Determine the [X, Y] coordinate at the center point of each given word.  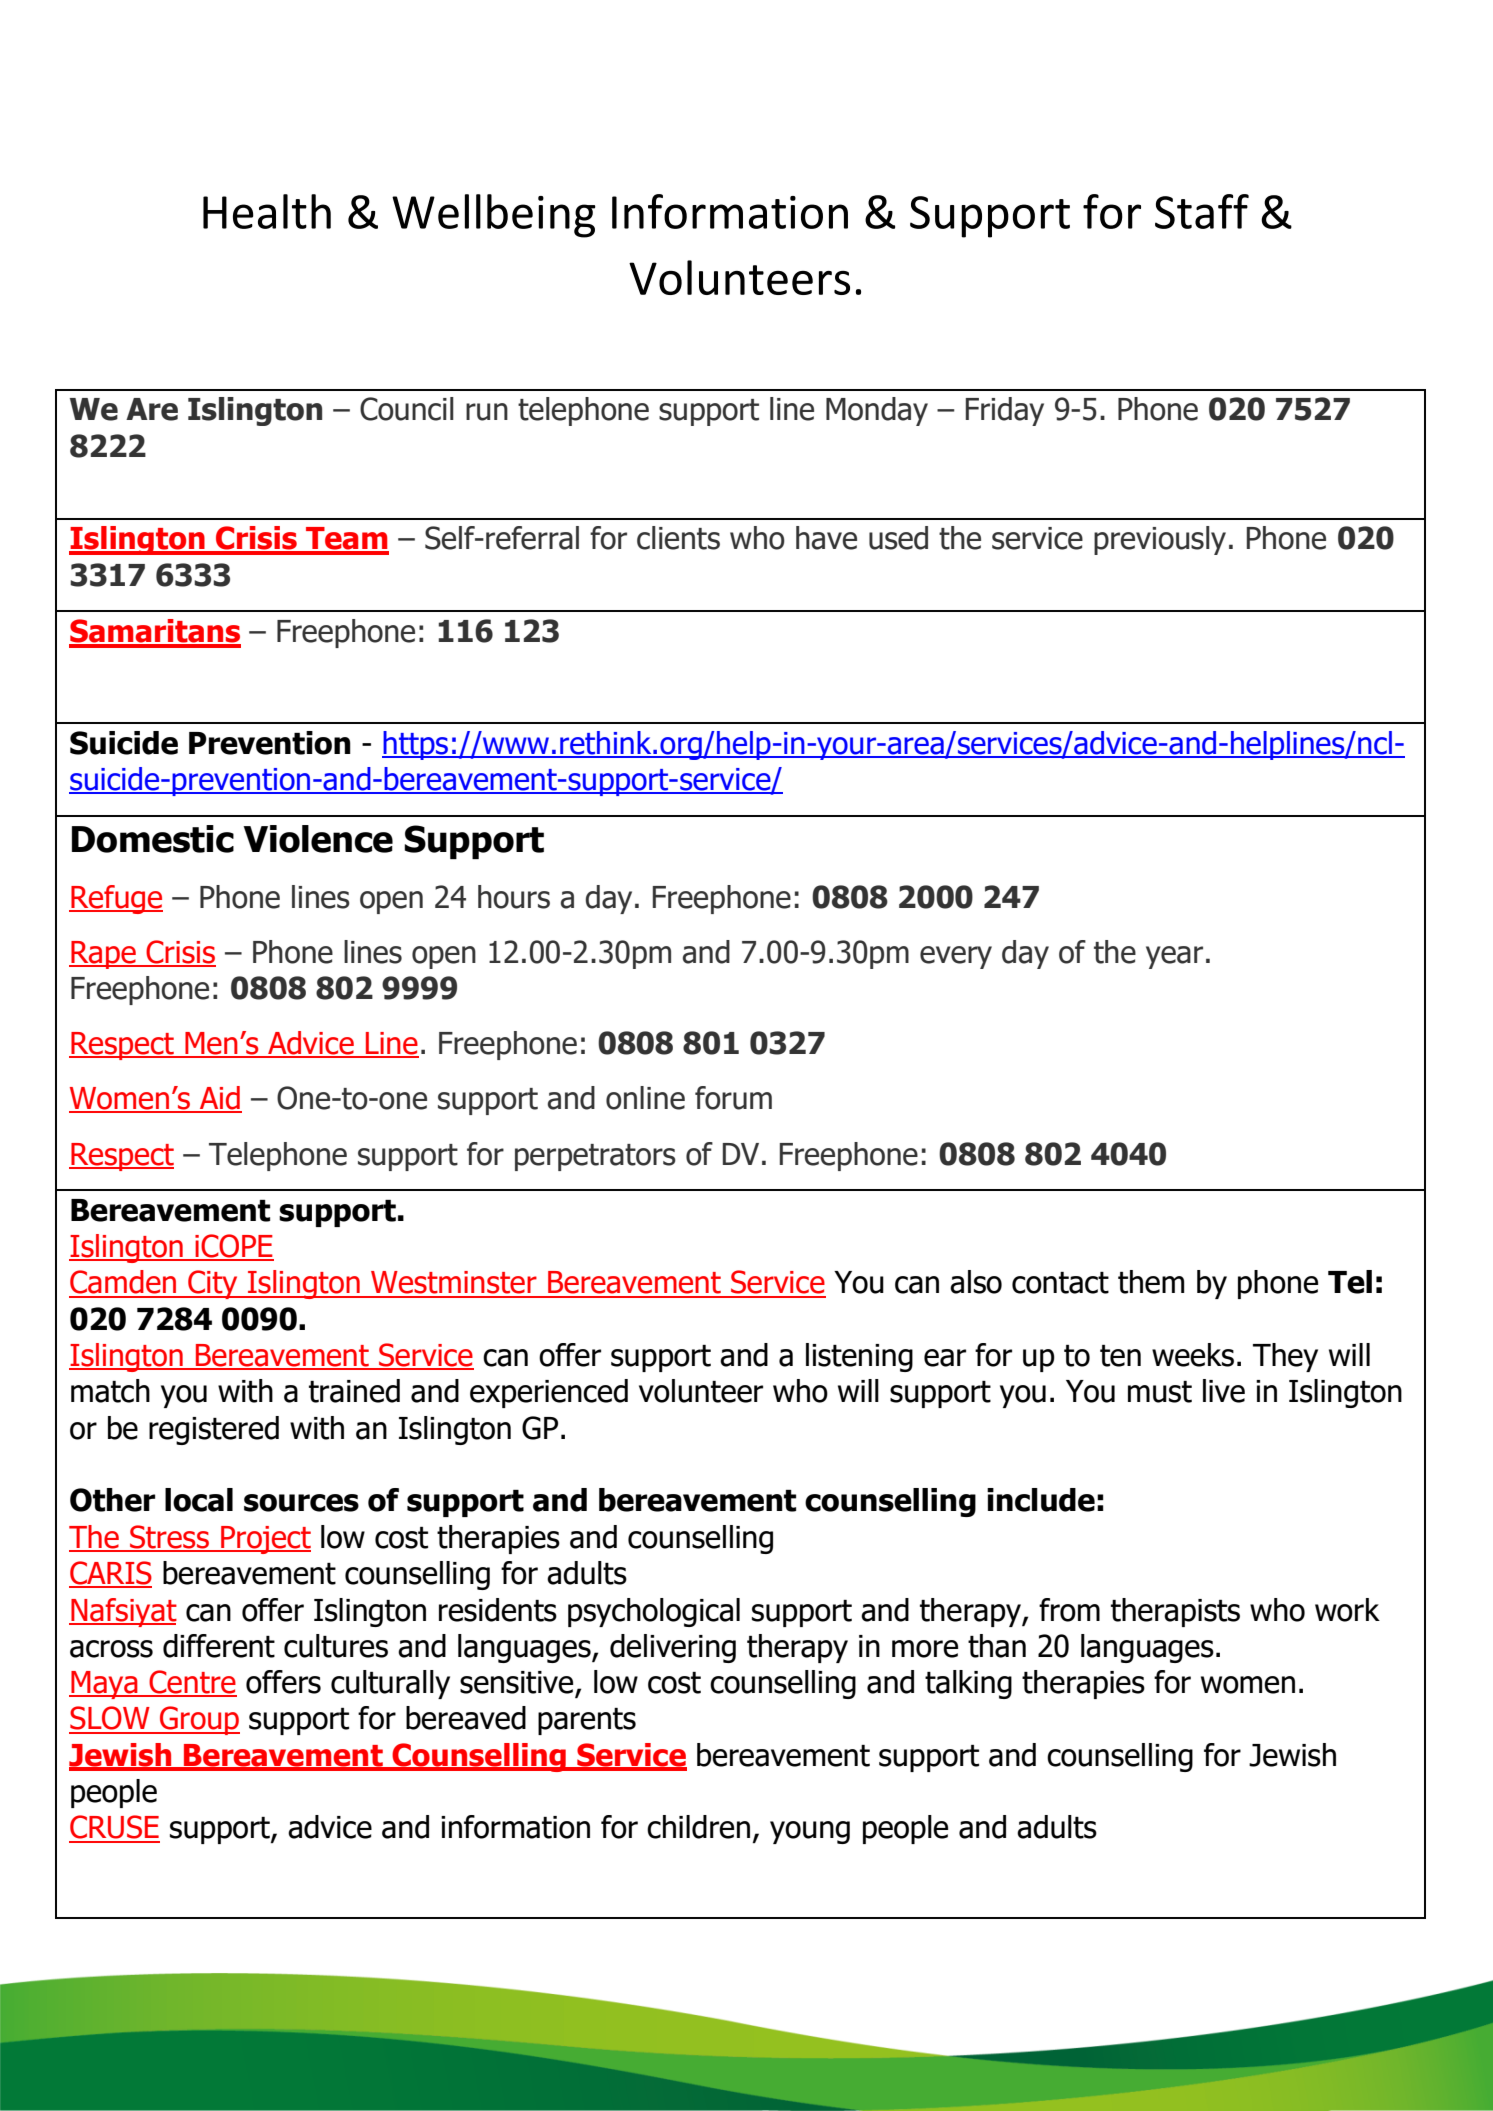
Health [267, 211]
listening [859, 1357]
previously [1160, 540]
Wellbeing [494, 216]
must [1160, 1392]
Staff [1202, 211]
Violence [318, 839]
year [1174, 957]
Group [199, 1720]
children [698, 1827]
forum [733, 1098]
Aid [220, 1099]
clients [678, 538]
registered [214, 1430]
